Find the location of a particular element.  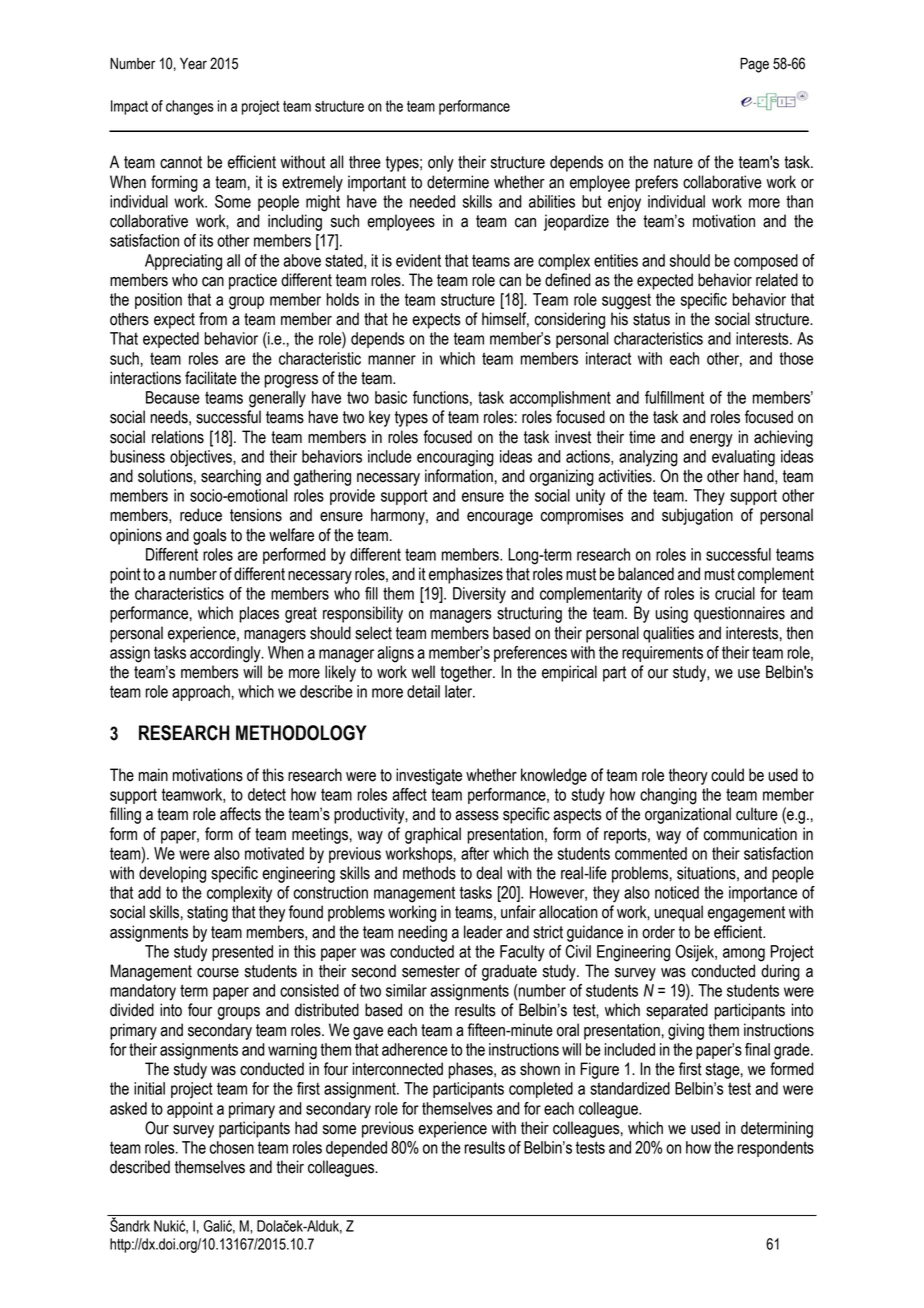

from is located at coordinates (213, 319).
